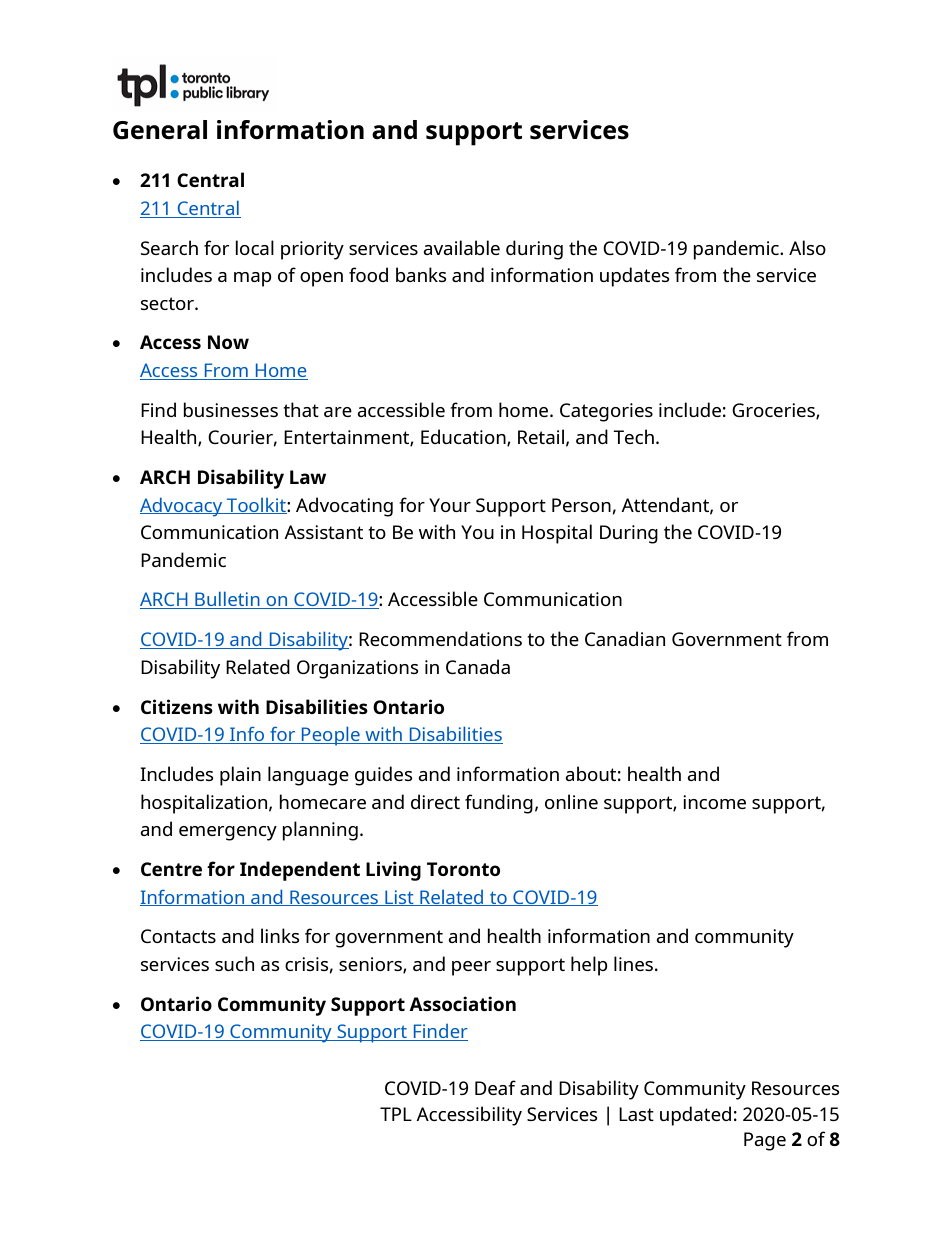 The image size is (952, 1233). Describe the element at coordinates (633, 436) in the screenshot. I see `Tech` at that location.
